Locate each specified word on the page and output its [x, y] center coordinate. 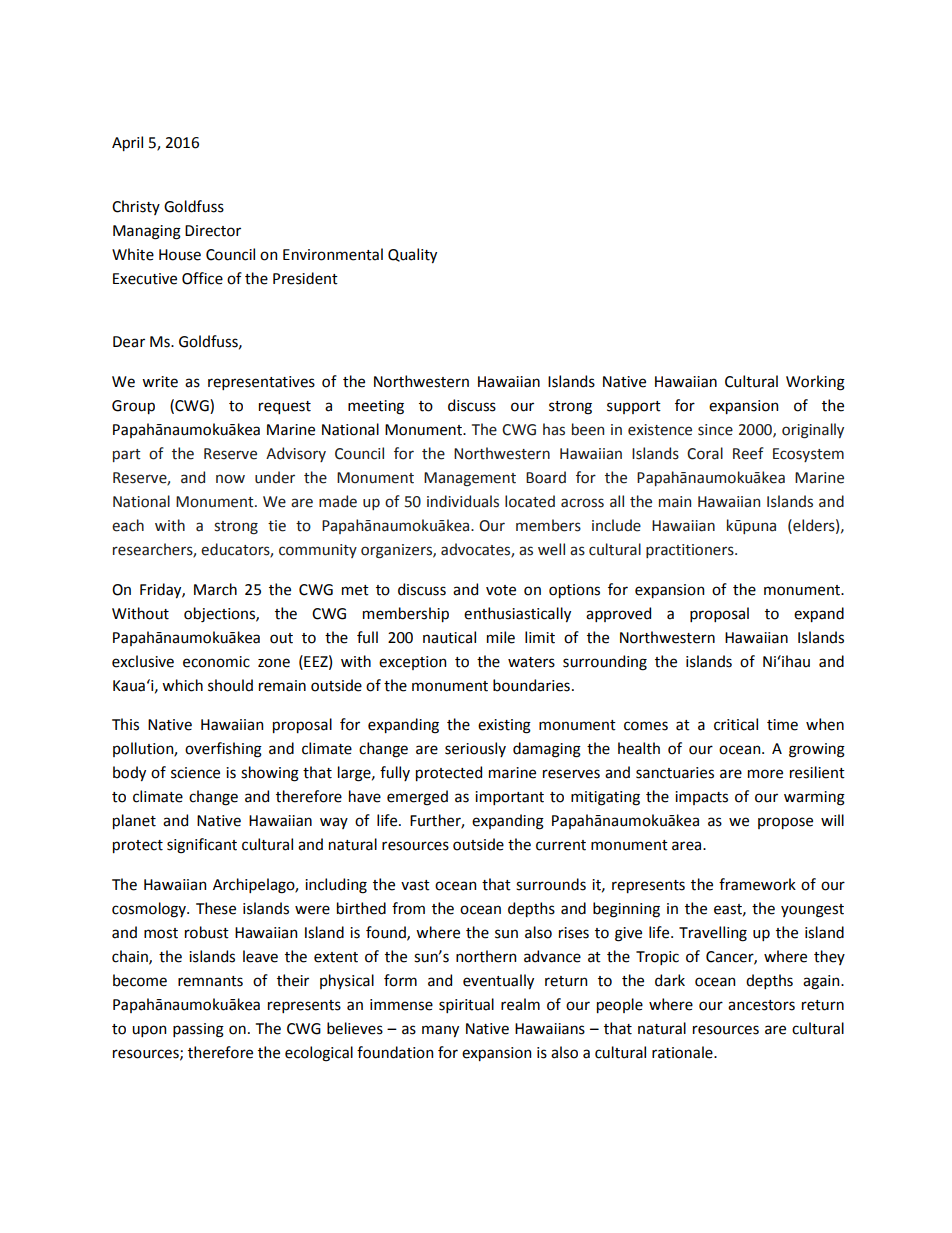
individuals [463, 501]
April [127, 143]
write [160, 382]
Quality [412, 255]
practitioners [691, 551]
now [230, 479]
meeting [376, 407]
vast [415, 885]
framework [757, 884]
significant [202, 846]
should [230, 685]
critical [736, 724]
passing [198, 1030]
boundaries [531, 685]
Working [815, 383]
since [715, 430]
